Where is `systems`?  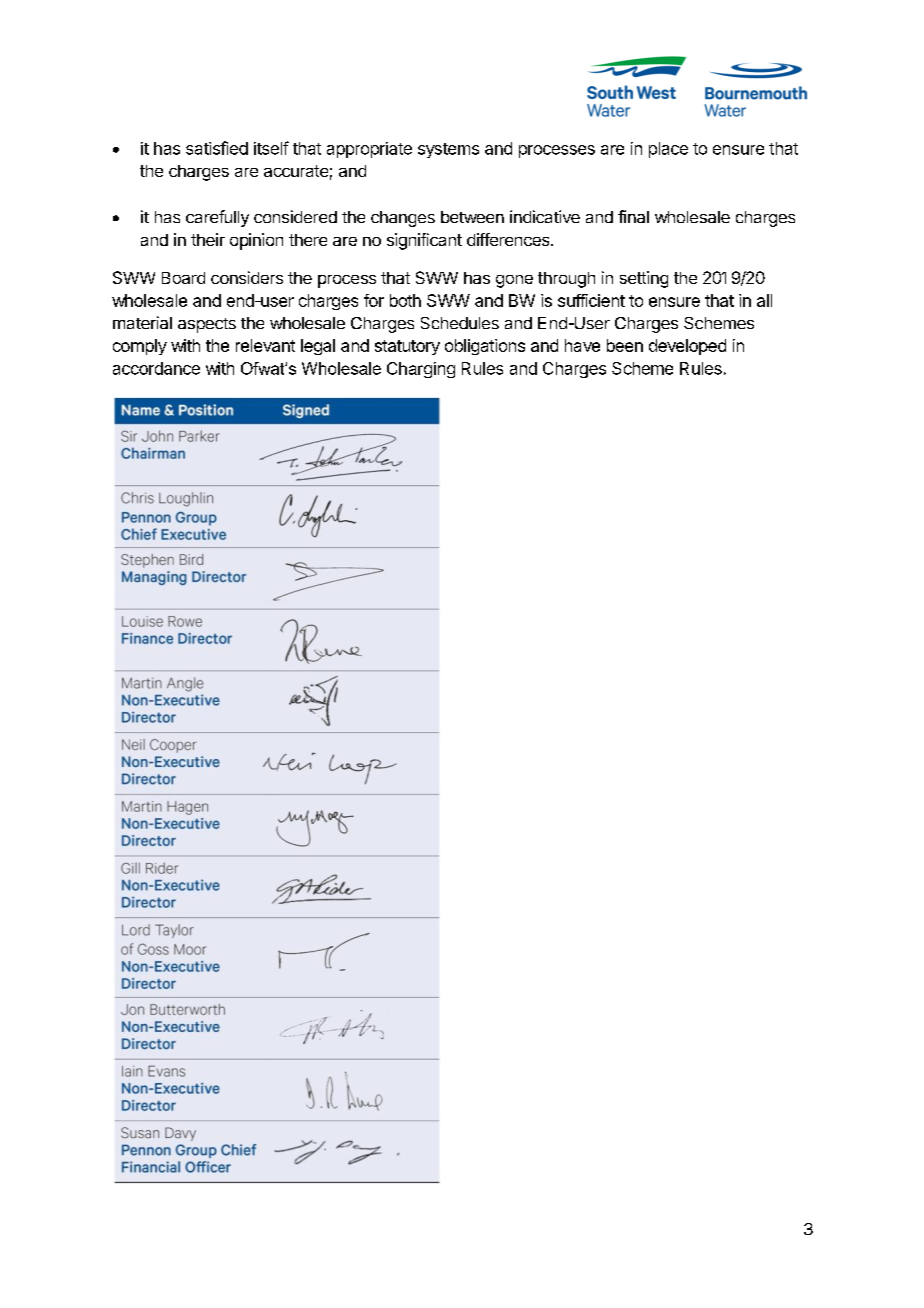 systems is located at coordinates (448, 150).
